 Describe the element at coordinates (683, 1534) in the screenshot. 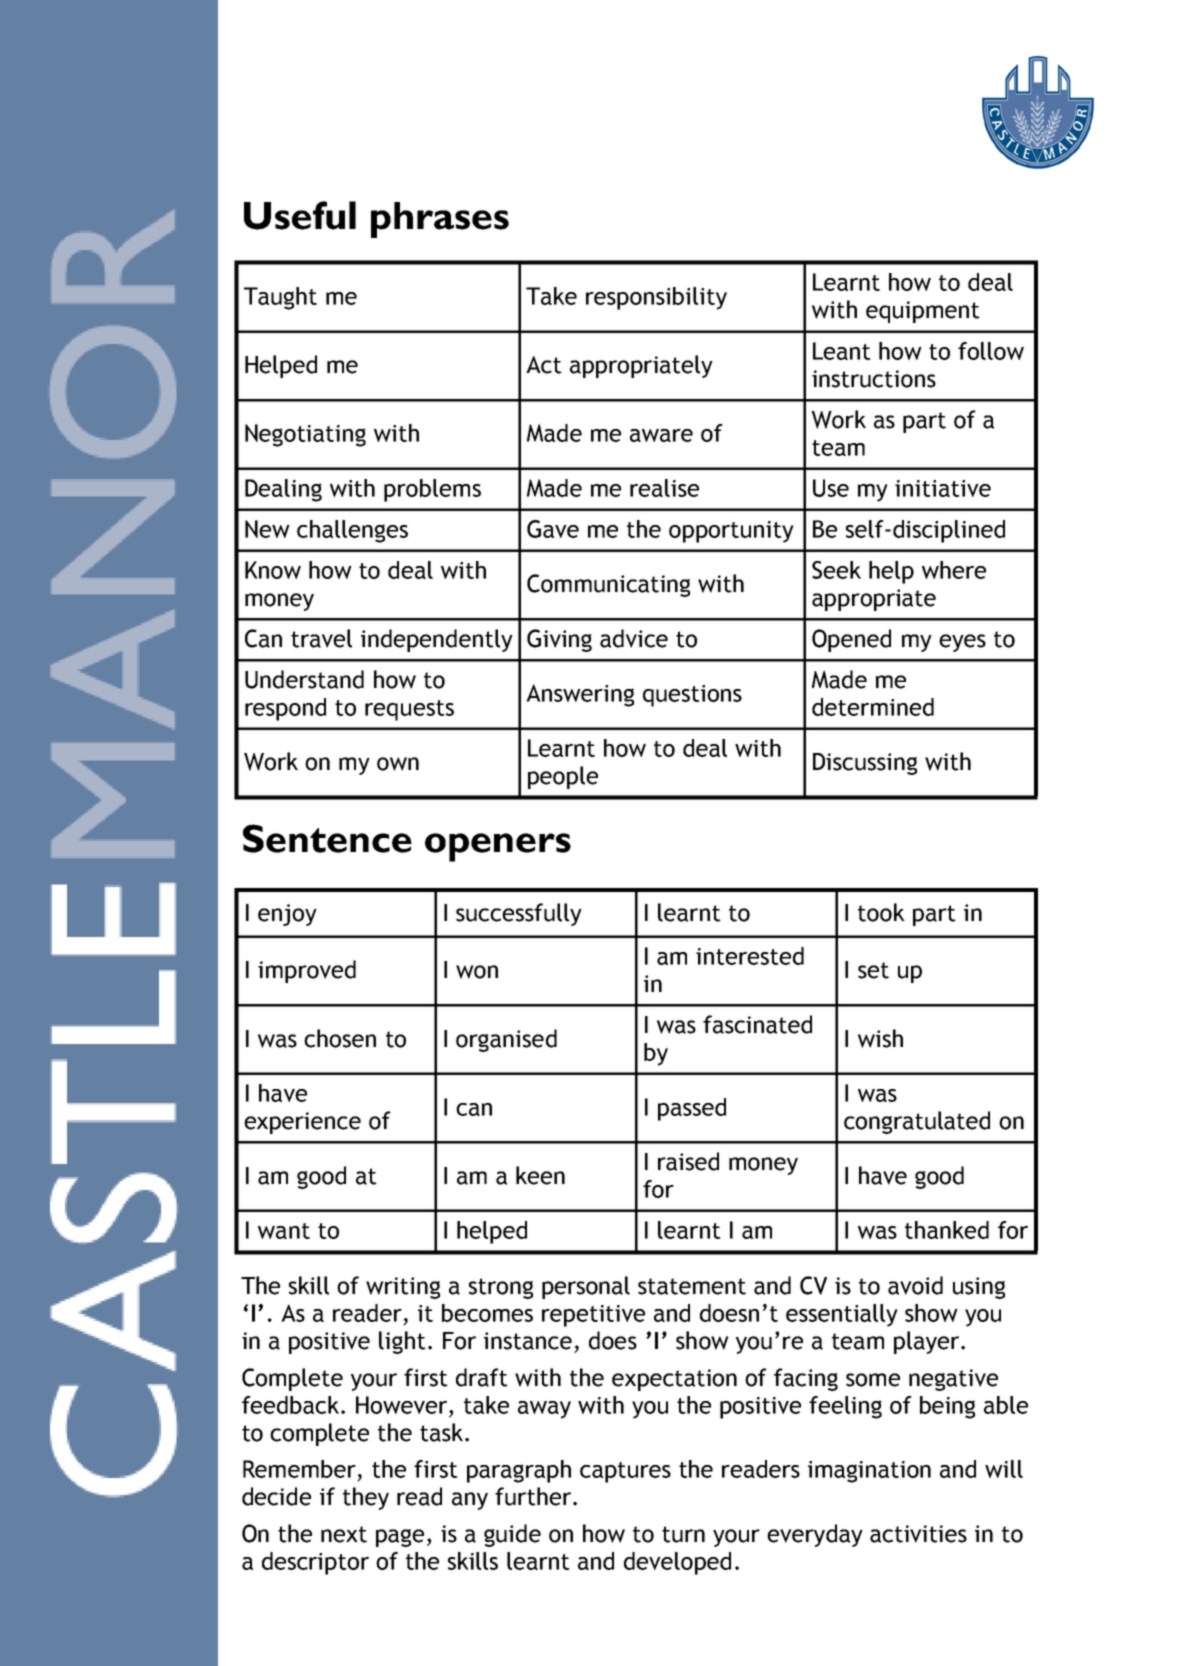

I see `turn` at that location.
